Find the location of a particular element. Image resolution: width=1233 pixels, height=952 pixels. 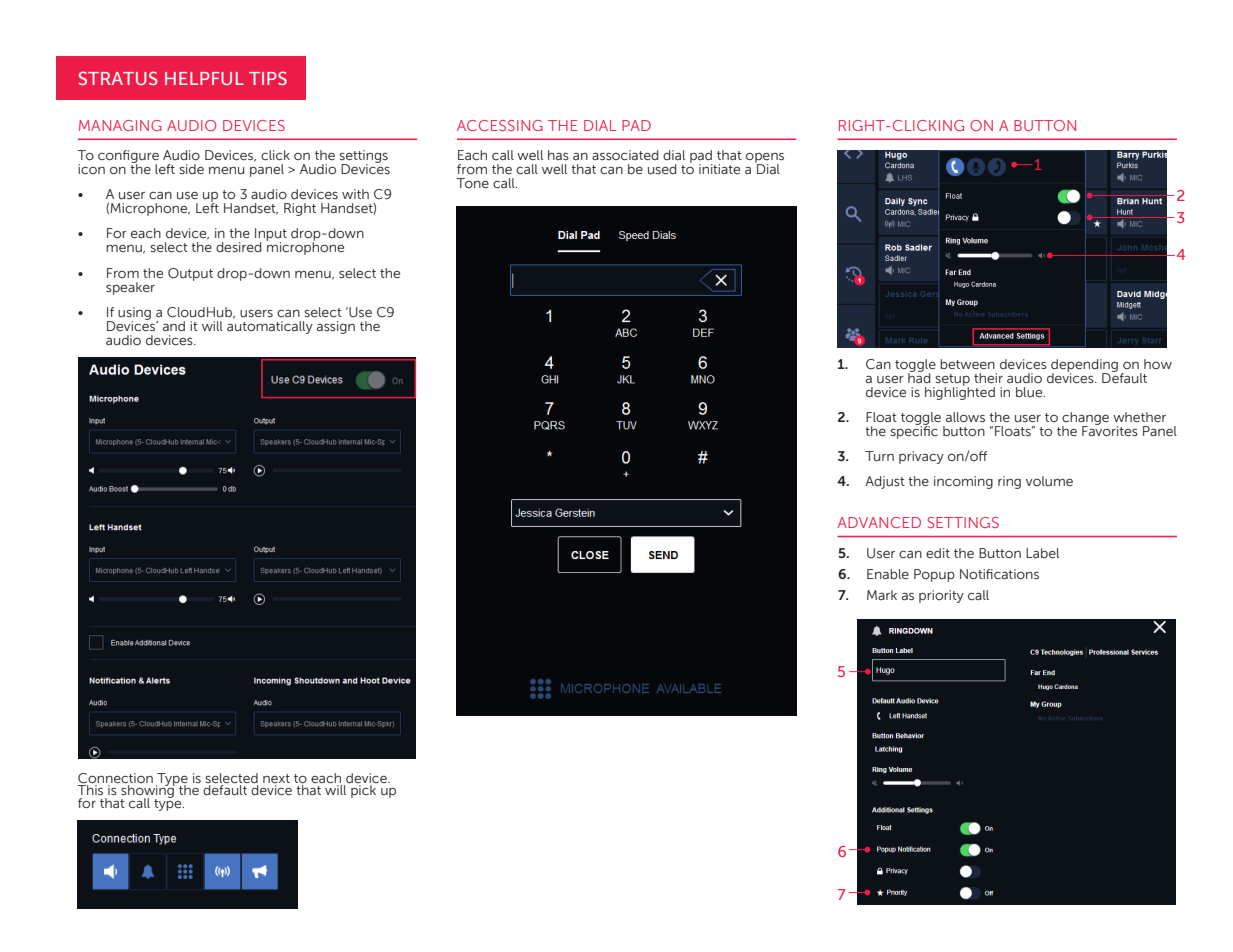

Connection is located at coordinates (115, 779).
